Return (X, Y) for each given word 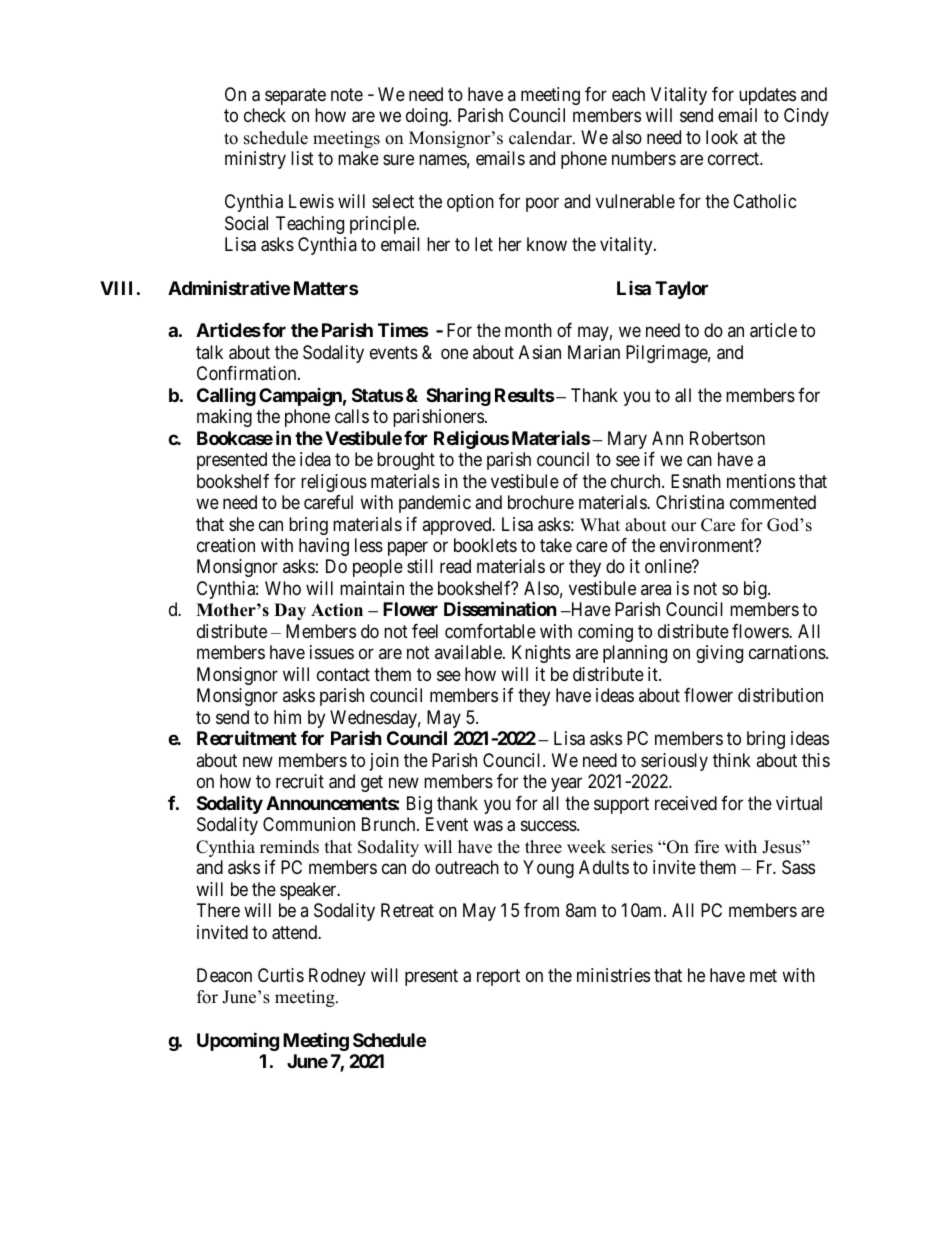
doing (428, 117)
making (224, 418)
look (722, 137)
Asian (540, 352)
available (469, 652)
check (265, 115)
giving (719, 654)
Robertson (727, 438)
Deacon (224, 975)
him (287, 717)
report (498, 977)
